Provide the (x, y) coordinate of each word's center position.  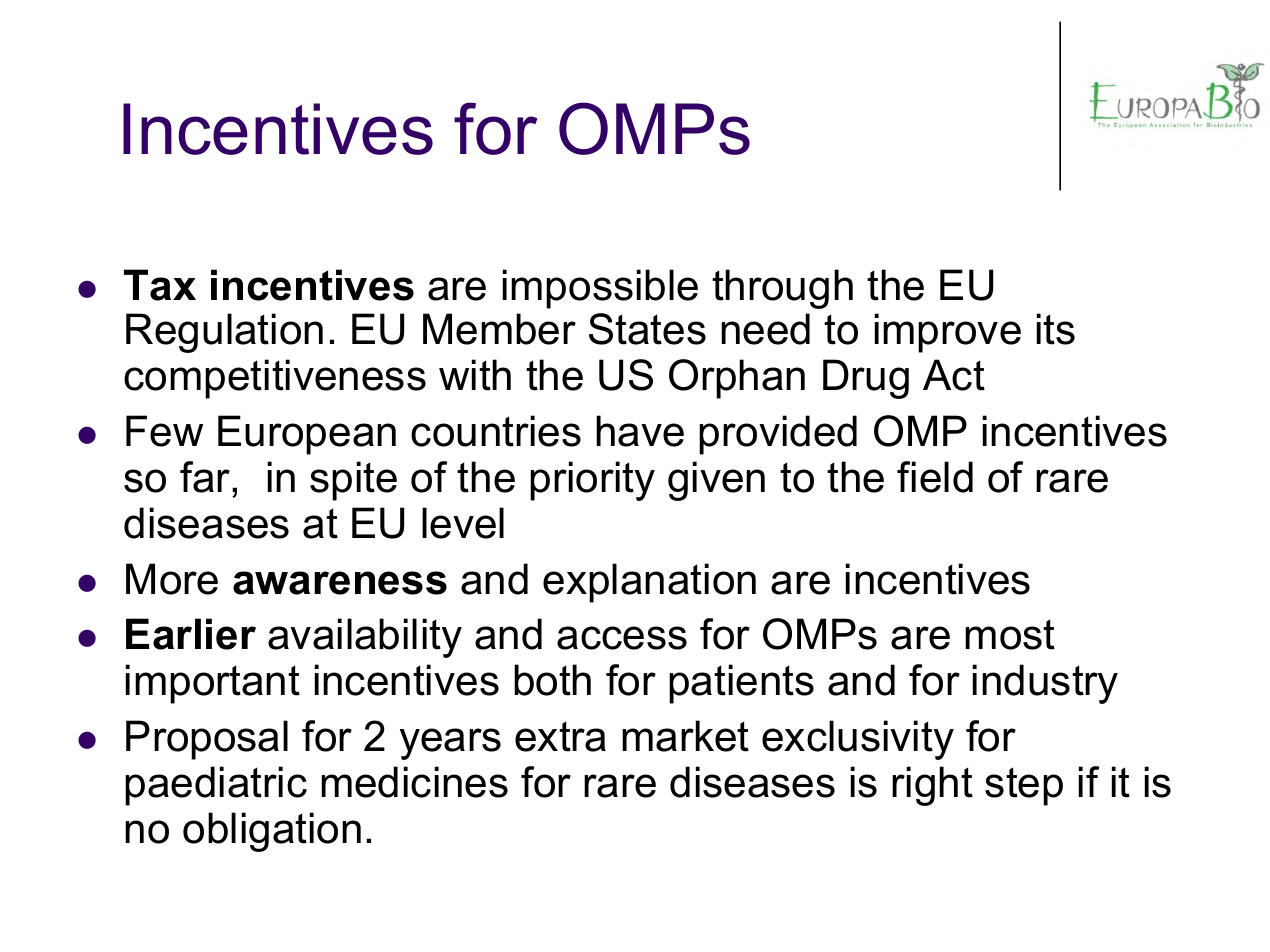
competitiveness (275, 379)
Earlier (191, 634)
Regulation (224, 333)
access (622, 638)
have (640, 431)
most (1010, 634)
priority (592, 481)
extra (560, 736)
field (935, 477)
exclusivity (858, 740)
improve (948, 333)
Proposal (207, 740)
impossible (600, 289)
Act (954, 375)
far (206, 477)
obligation (272, 832)
